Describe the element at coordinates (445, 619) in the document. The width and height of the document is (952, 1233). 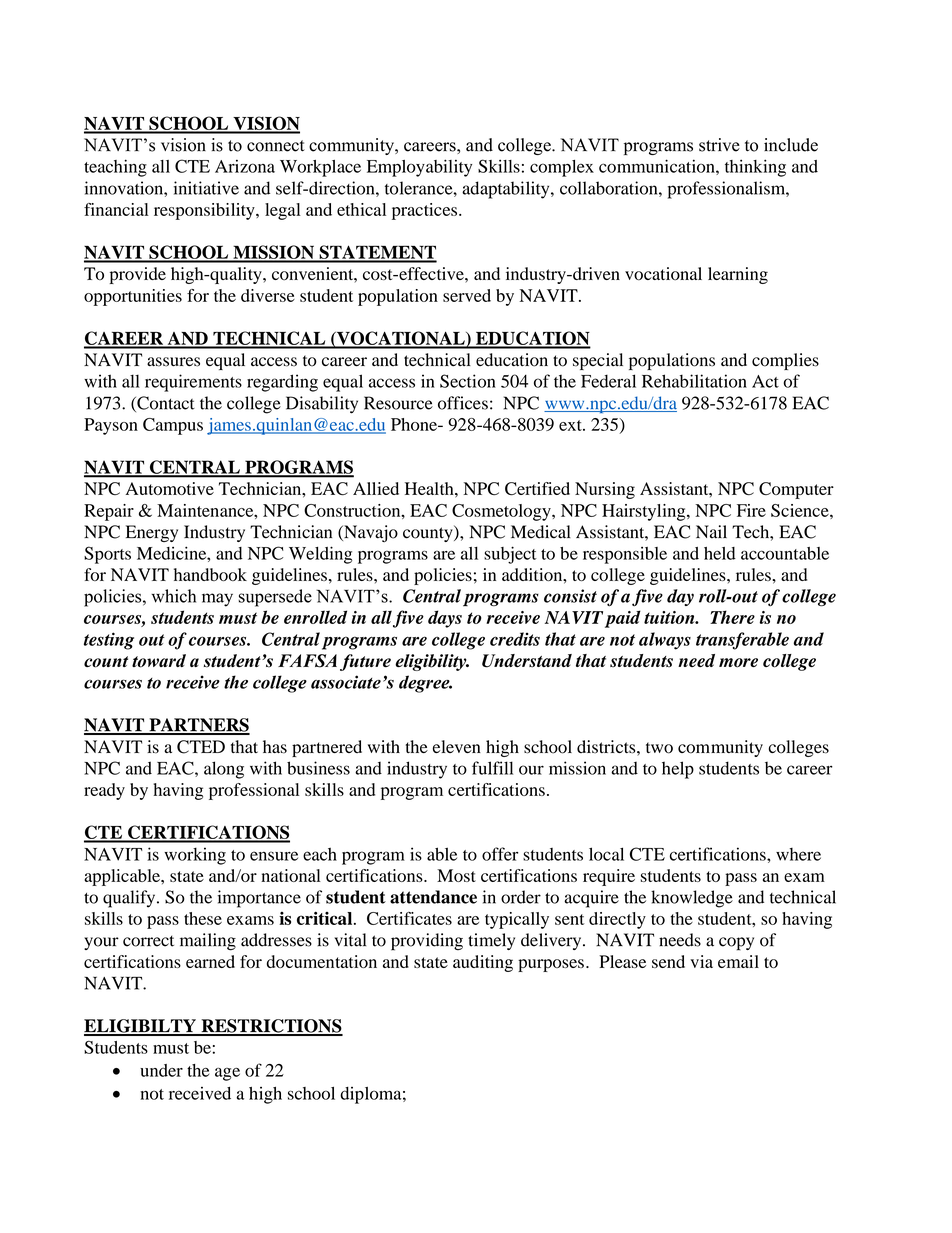
I see `days` at that location.
